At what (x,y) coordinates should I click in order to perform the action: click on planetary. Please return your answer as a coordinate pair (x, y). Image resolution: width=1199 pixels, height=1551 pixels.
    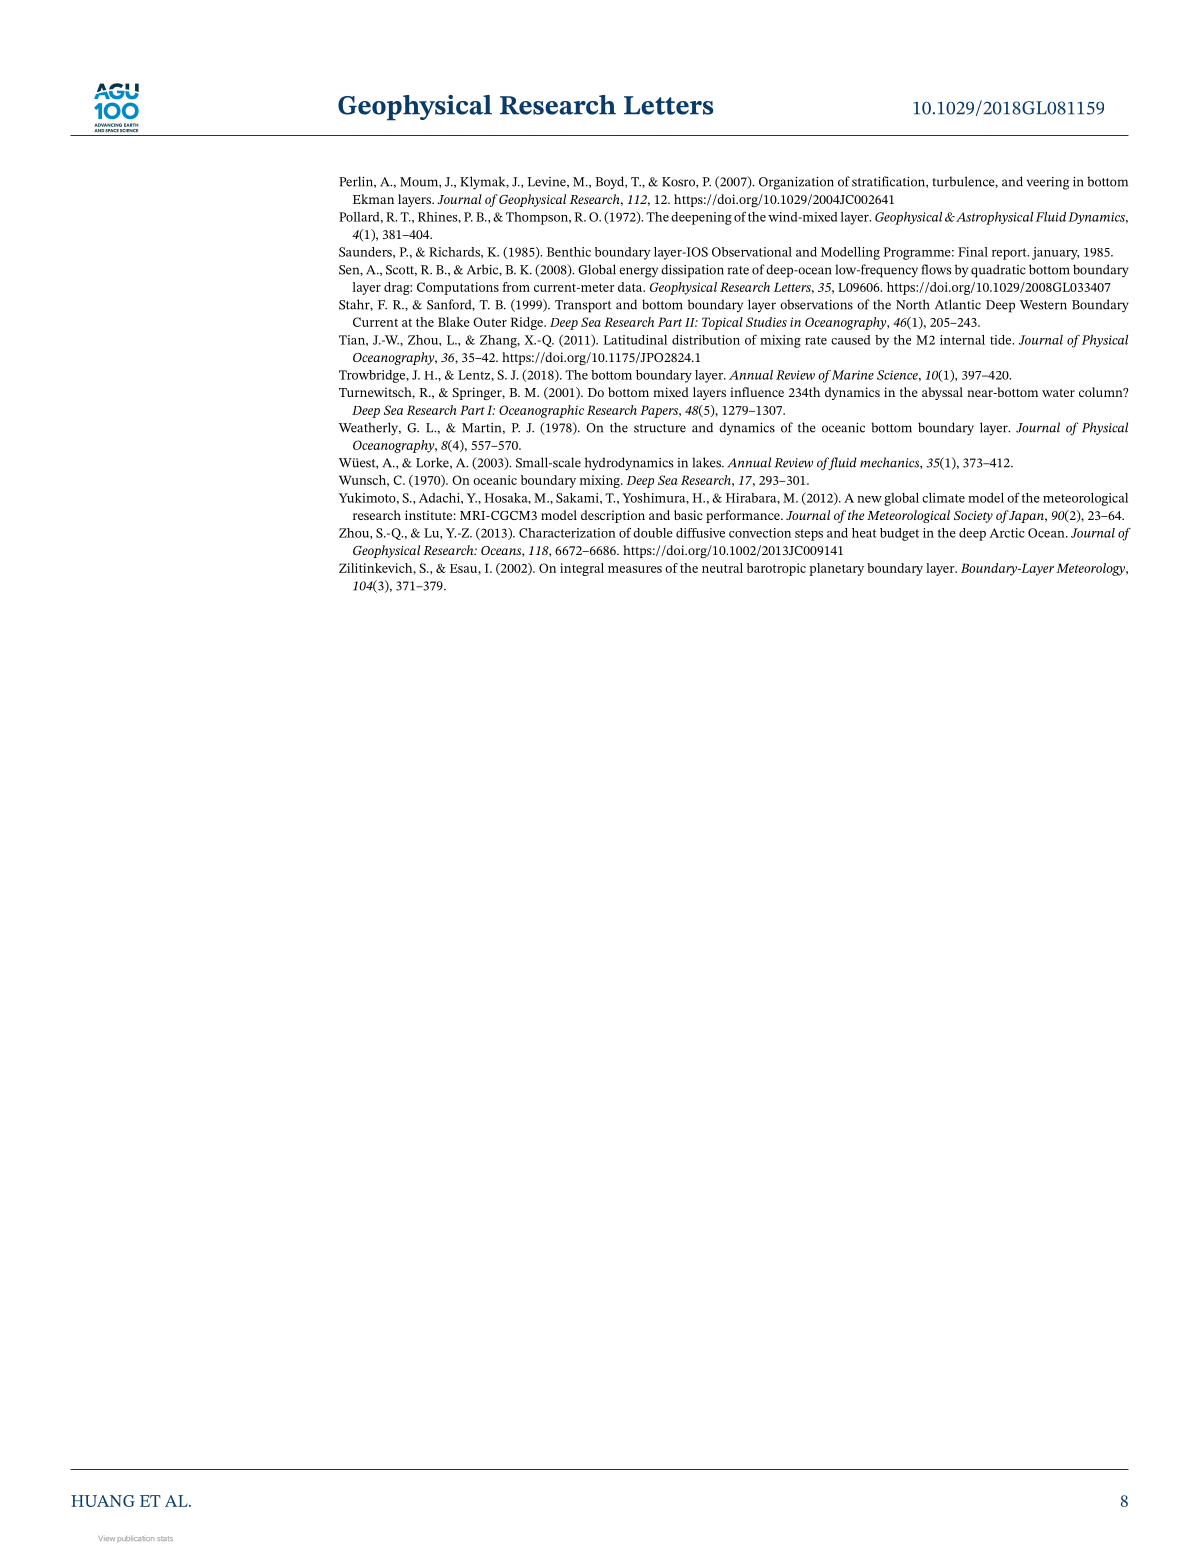
    Looking at the image, I should click on (836, 569).
